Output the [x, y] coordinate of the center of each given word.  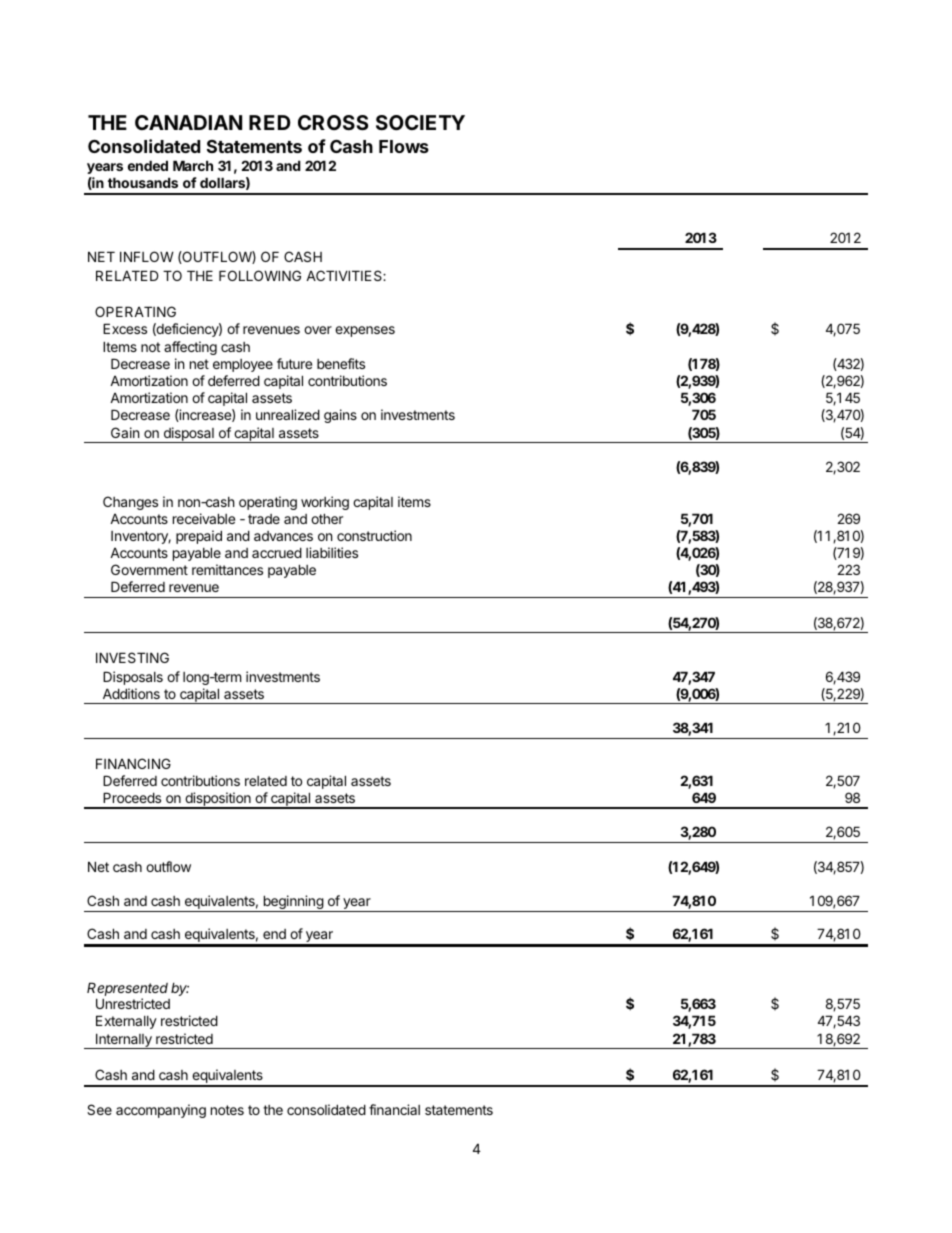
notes [227, 1110]
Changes [130, 503]
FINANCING [133, 763]
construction [374, 535]
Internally [124, 1041]
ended [148, 165]
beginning [293, 903]
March [193, 165]
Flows [404, 146]
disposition [218, 800]
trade [264, 519]
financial [394, 1109]
